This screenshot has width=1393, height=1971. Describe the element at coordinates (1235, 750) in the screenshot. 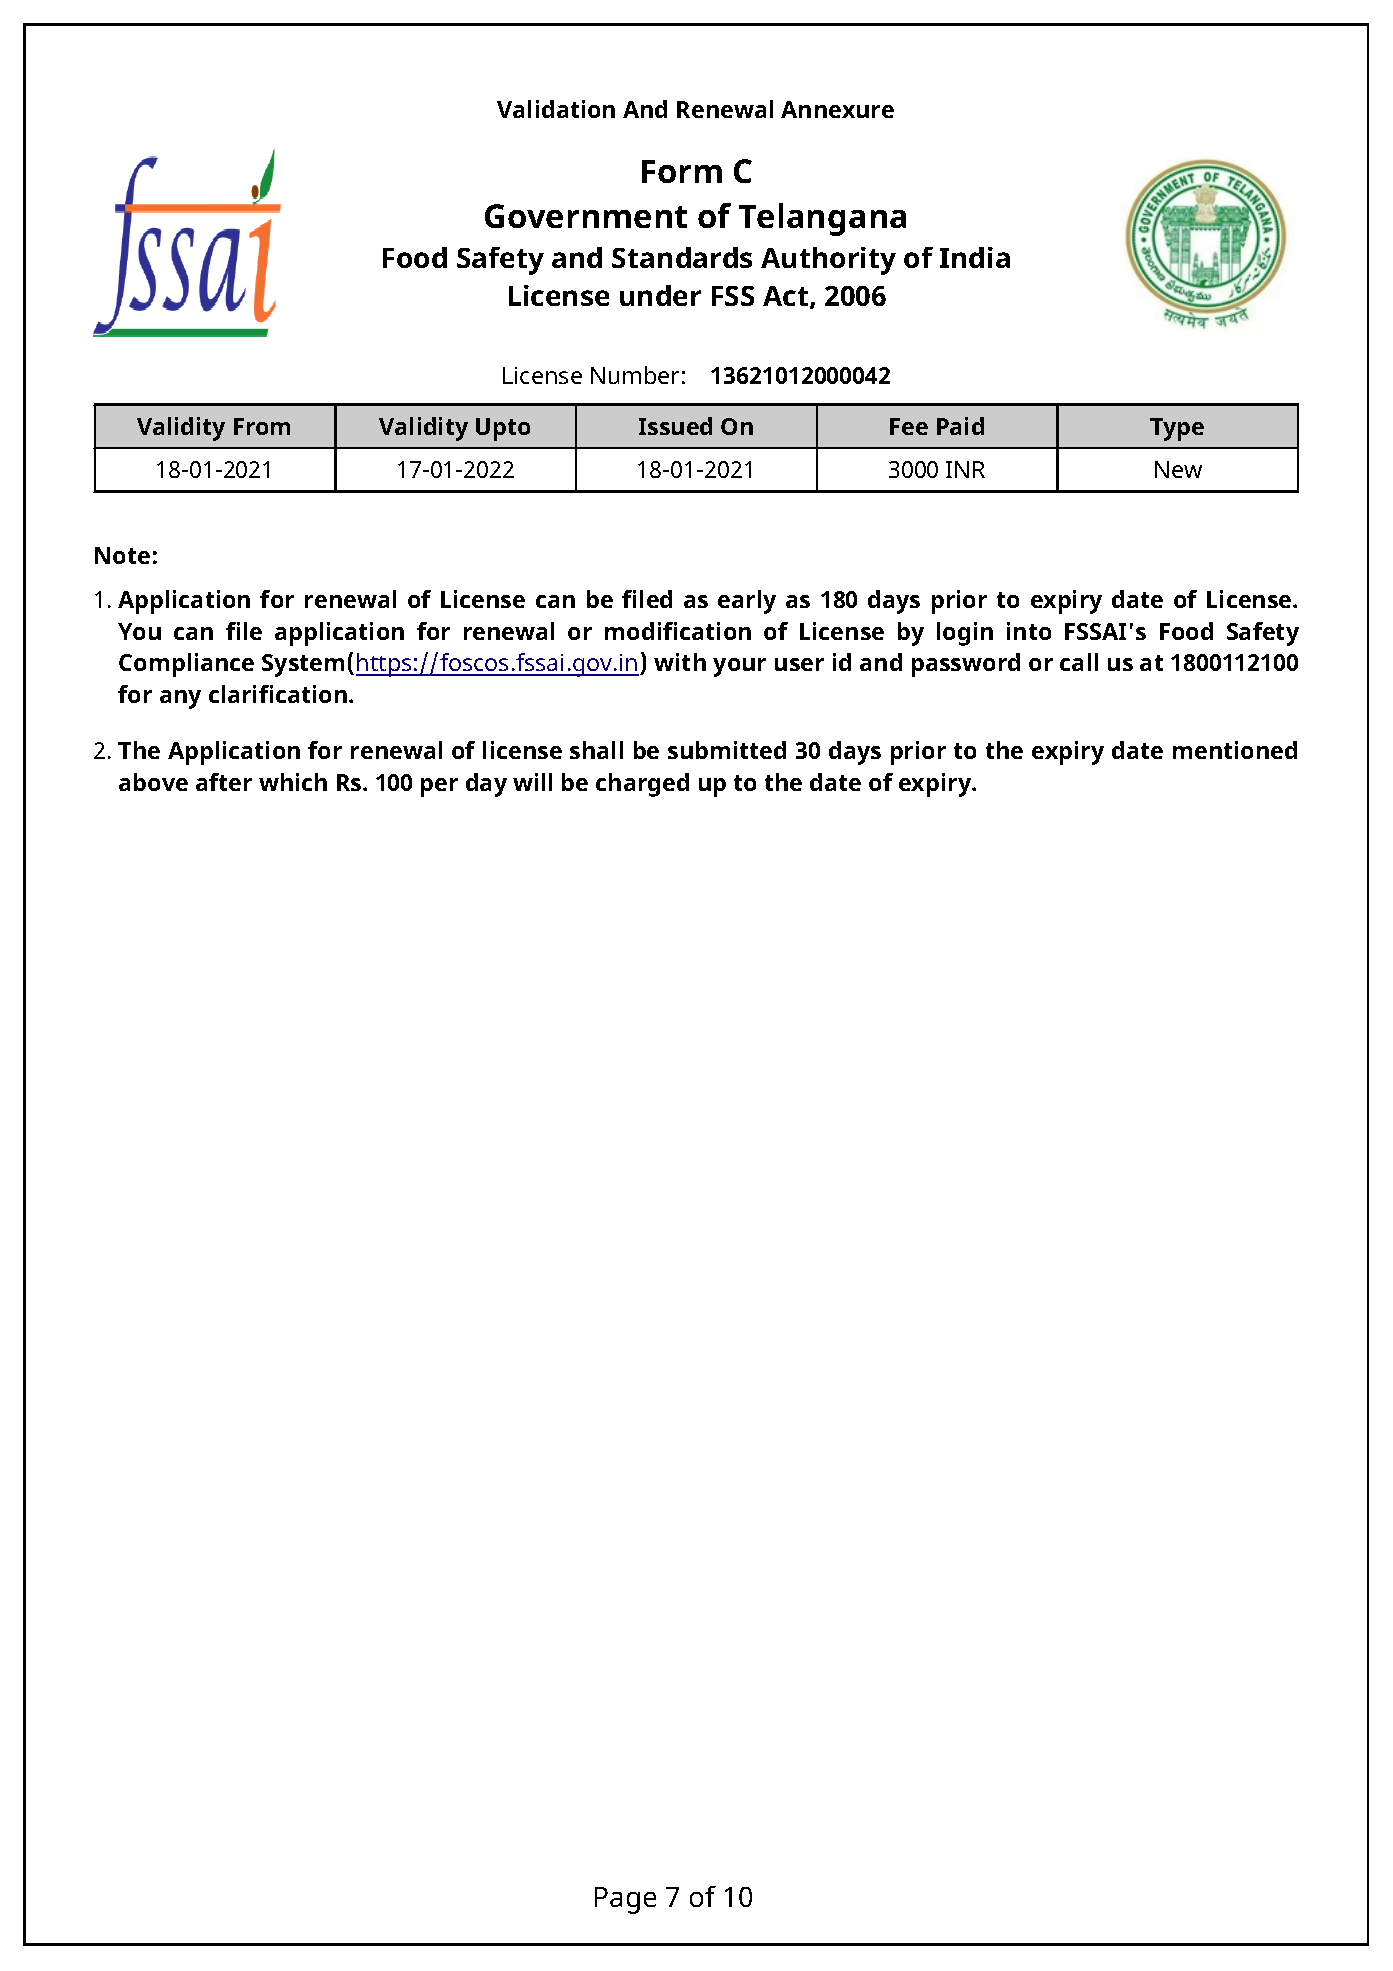

I see `mentioned` at that location.
